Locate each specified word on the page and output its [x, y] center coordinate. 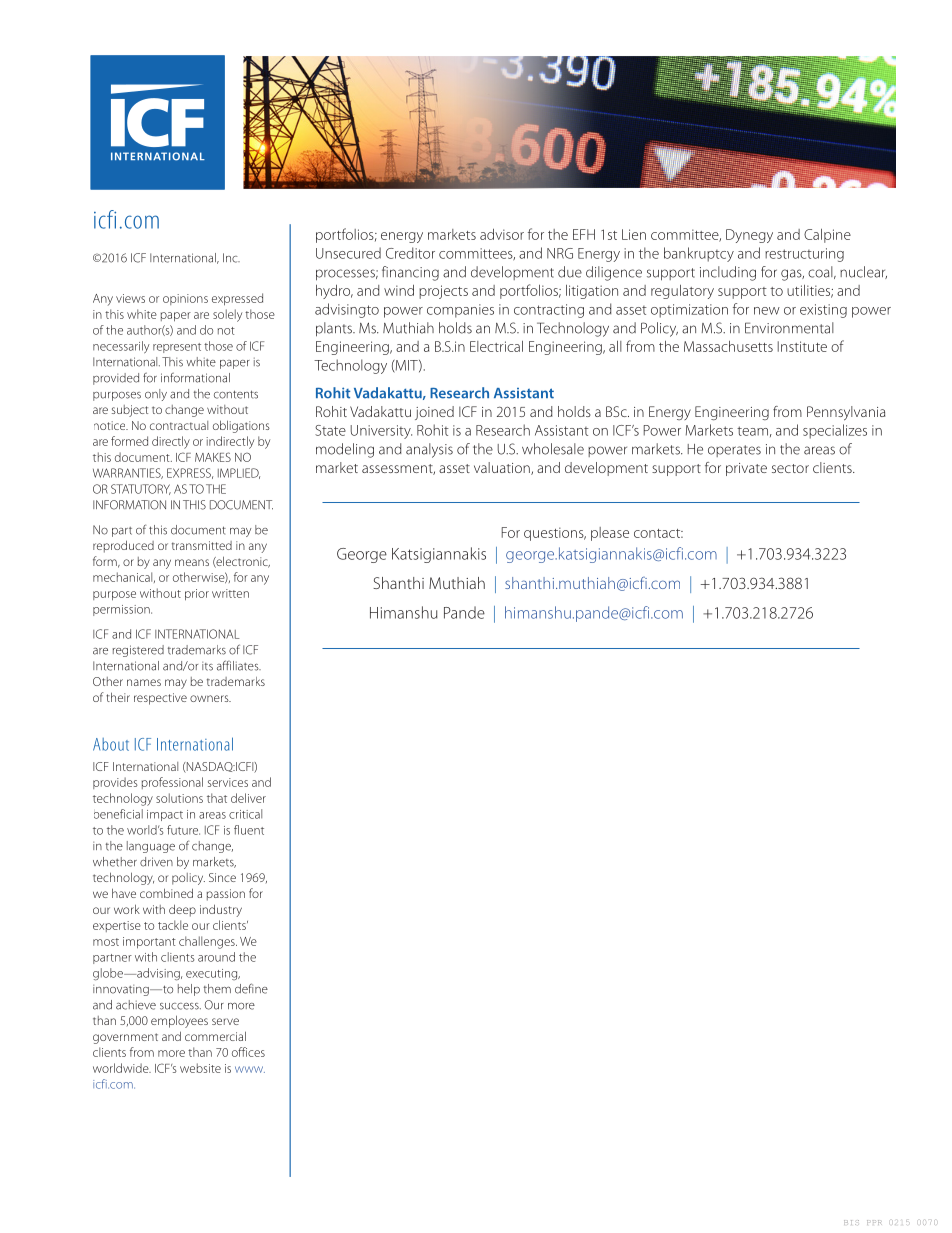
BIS [851, 1222]
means [192, 562]
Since [222, 877]
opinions [185, 299]
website [200, 1068]
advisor [502, 234]
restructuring [804, 255]
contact [658, 533]
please [610, 534]
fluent [249, 830]
